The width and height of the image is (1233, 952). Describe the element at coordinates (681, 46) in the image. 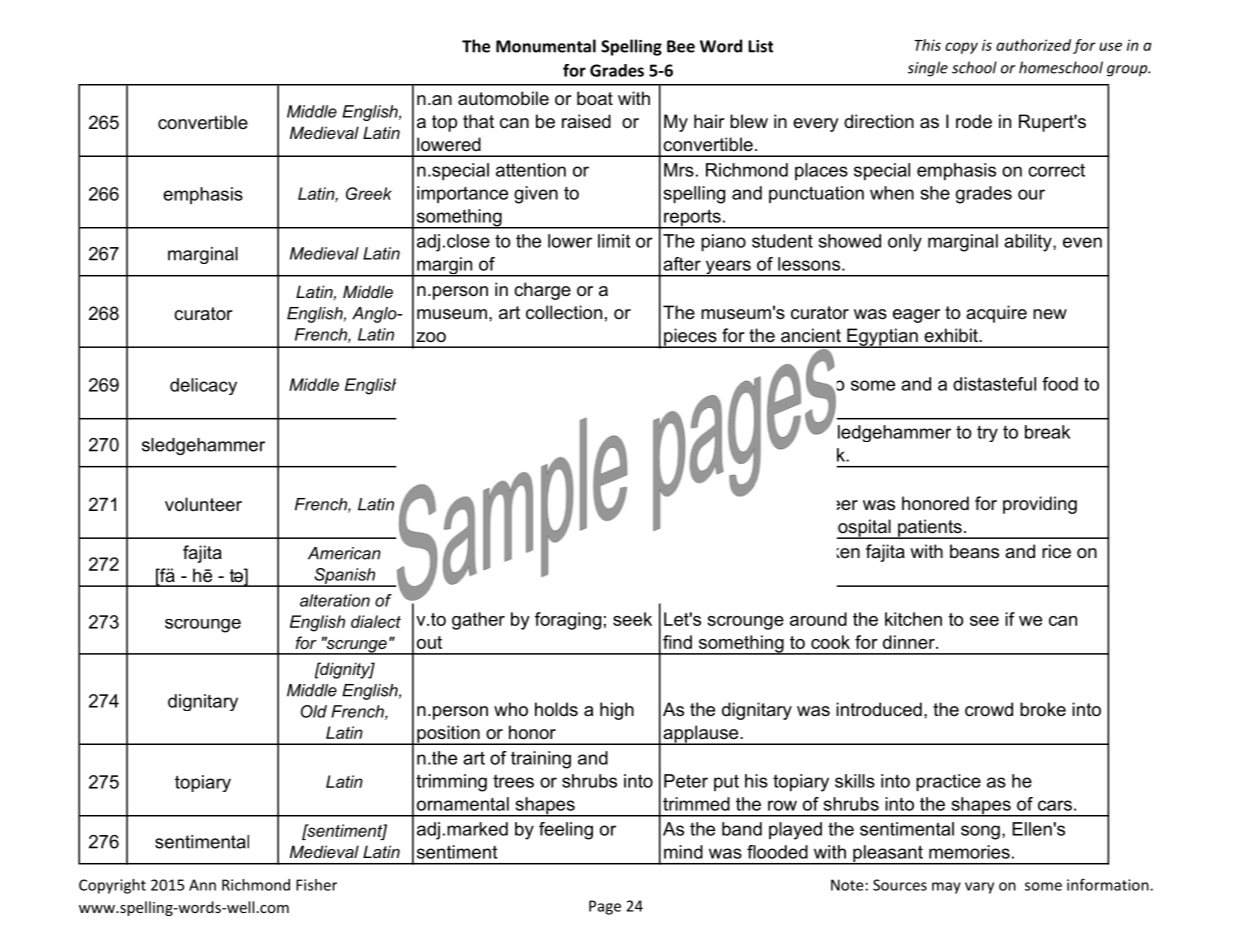

I see `Bee` at that location.
